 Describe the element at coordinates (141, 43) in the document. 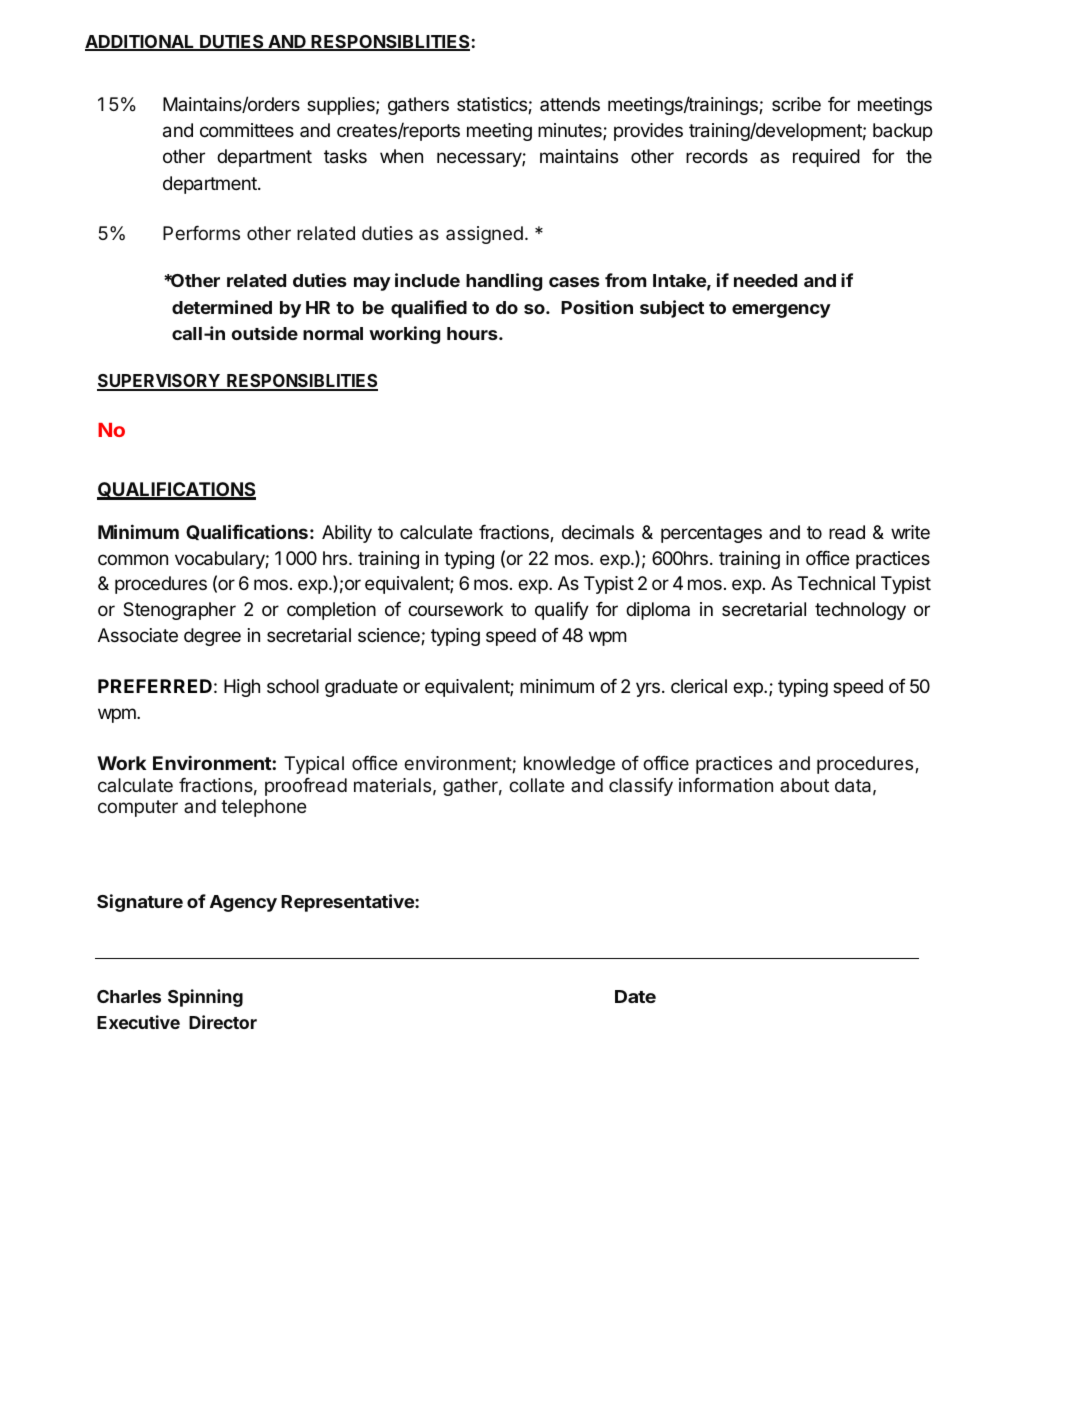

I see `ADDITIONAL` at that location.
